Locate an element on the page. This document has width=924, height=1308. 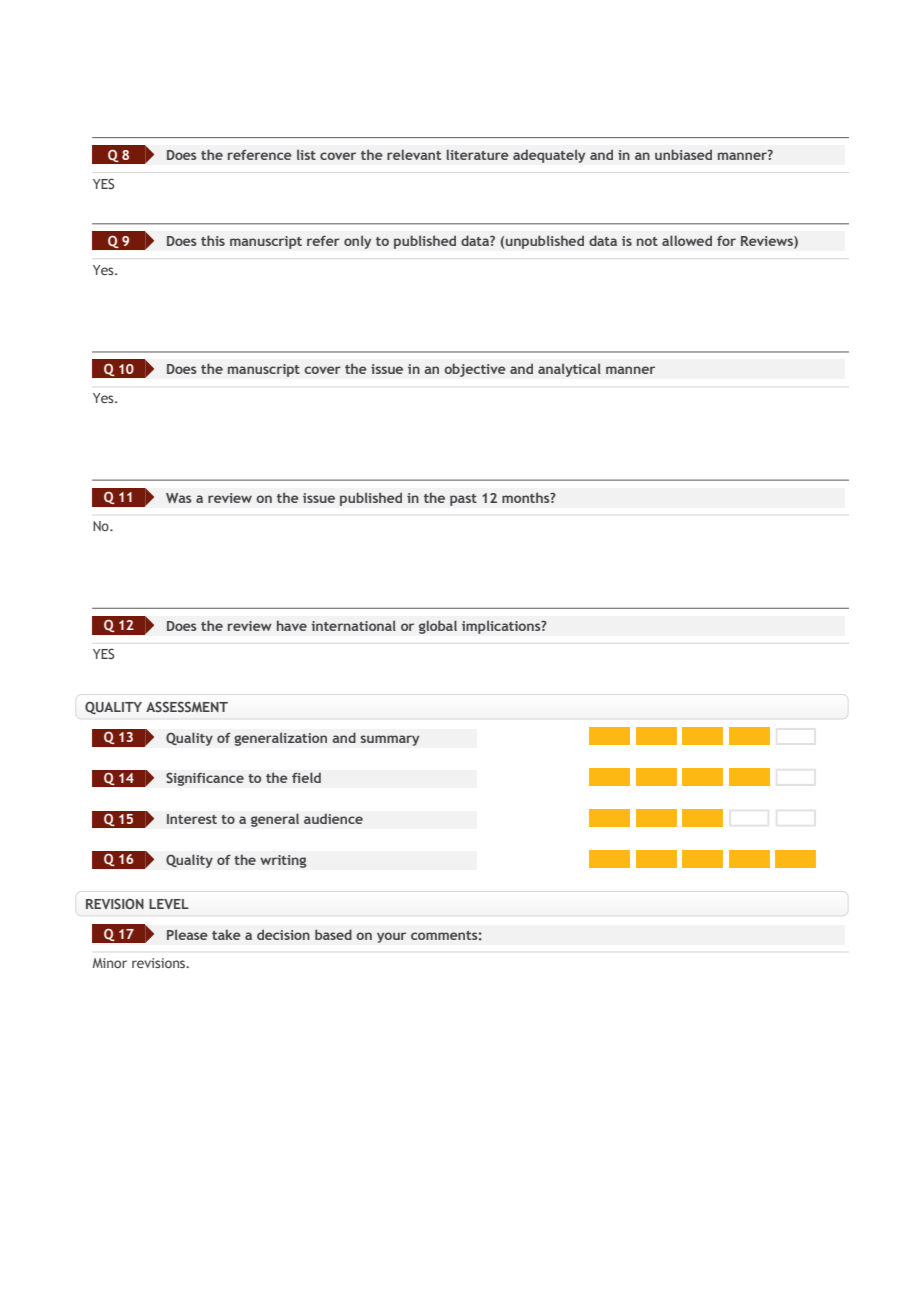
unbiased is located at coordinates (683, 154).
